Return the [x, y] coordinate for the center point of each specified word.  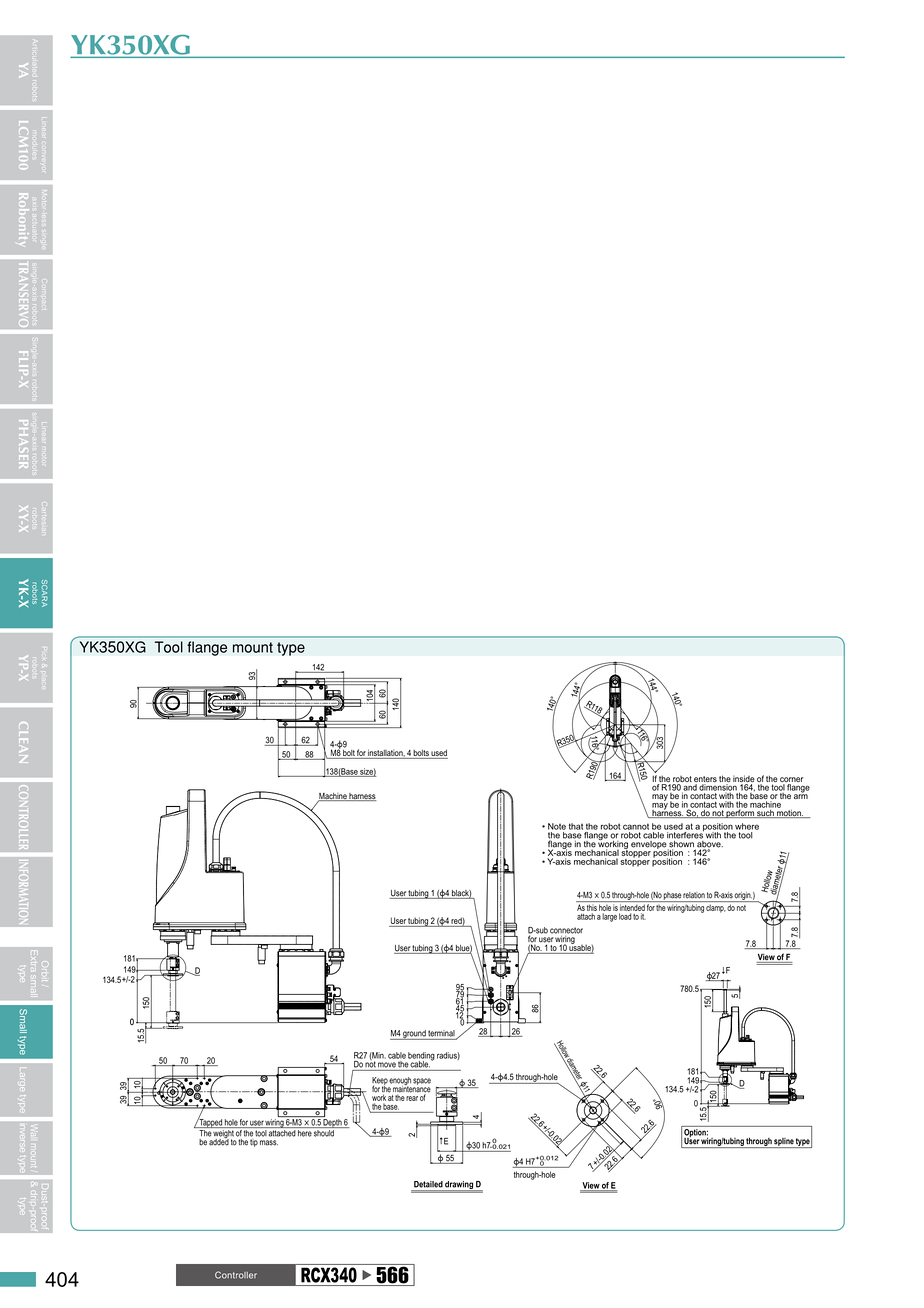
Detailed [428, 1184]
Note [557, 826]
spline [783, 1143]
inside [744, 780]
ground [414, 1035]
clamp [716, 908]
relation [694, 895]
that [576, 826]
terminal [442, 1034]
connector [566, 930]
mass [269, 1143]
